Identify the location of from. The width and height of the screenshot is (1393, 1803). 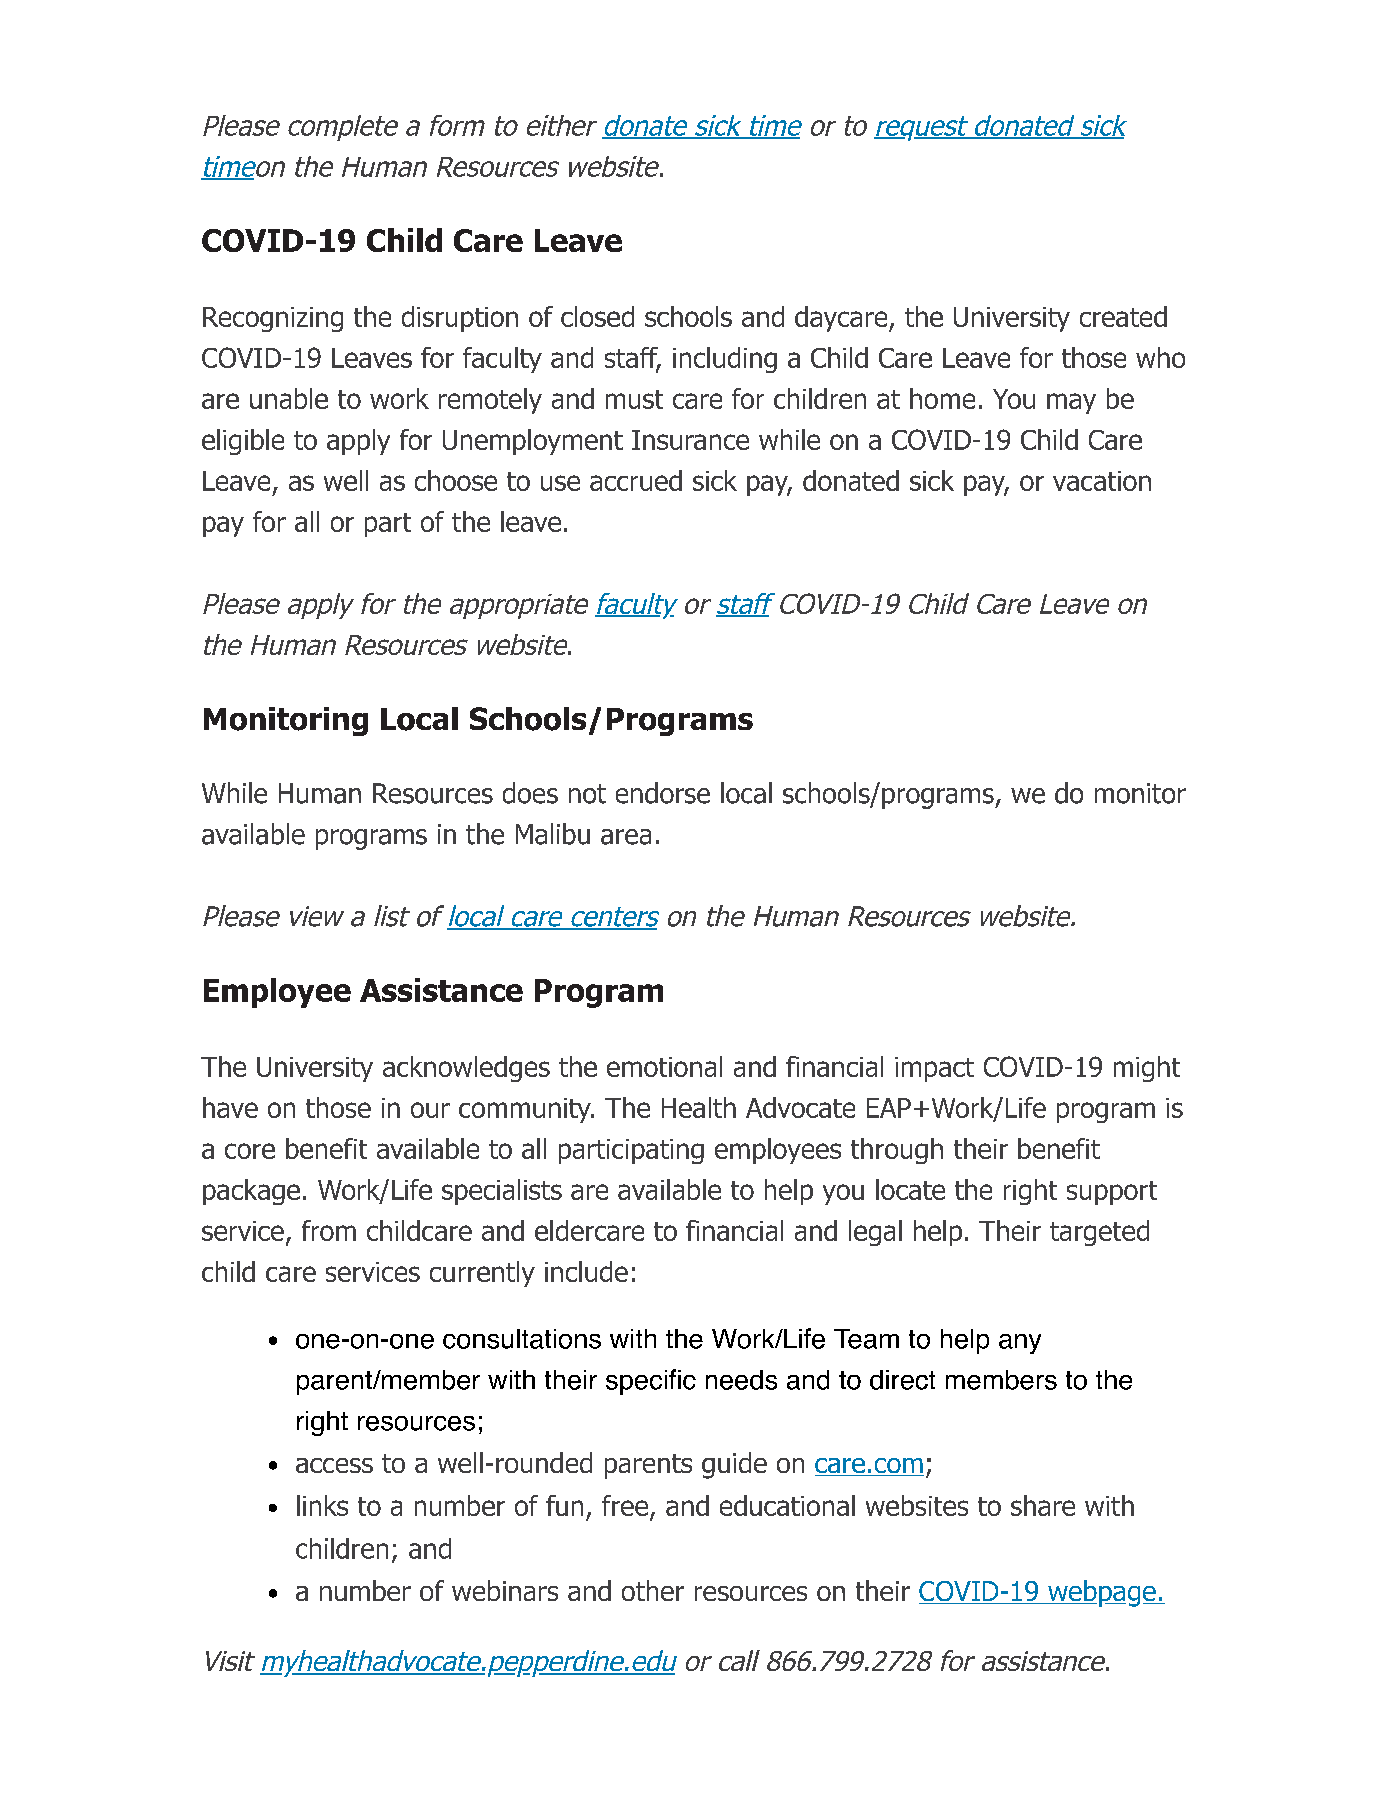
(329, 1230).
